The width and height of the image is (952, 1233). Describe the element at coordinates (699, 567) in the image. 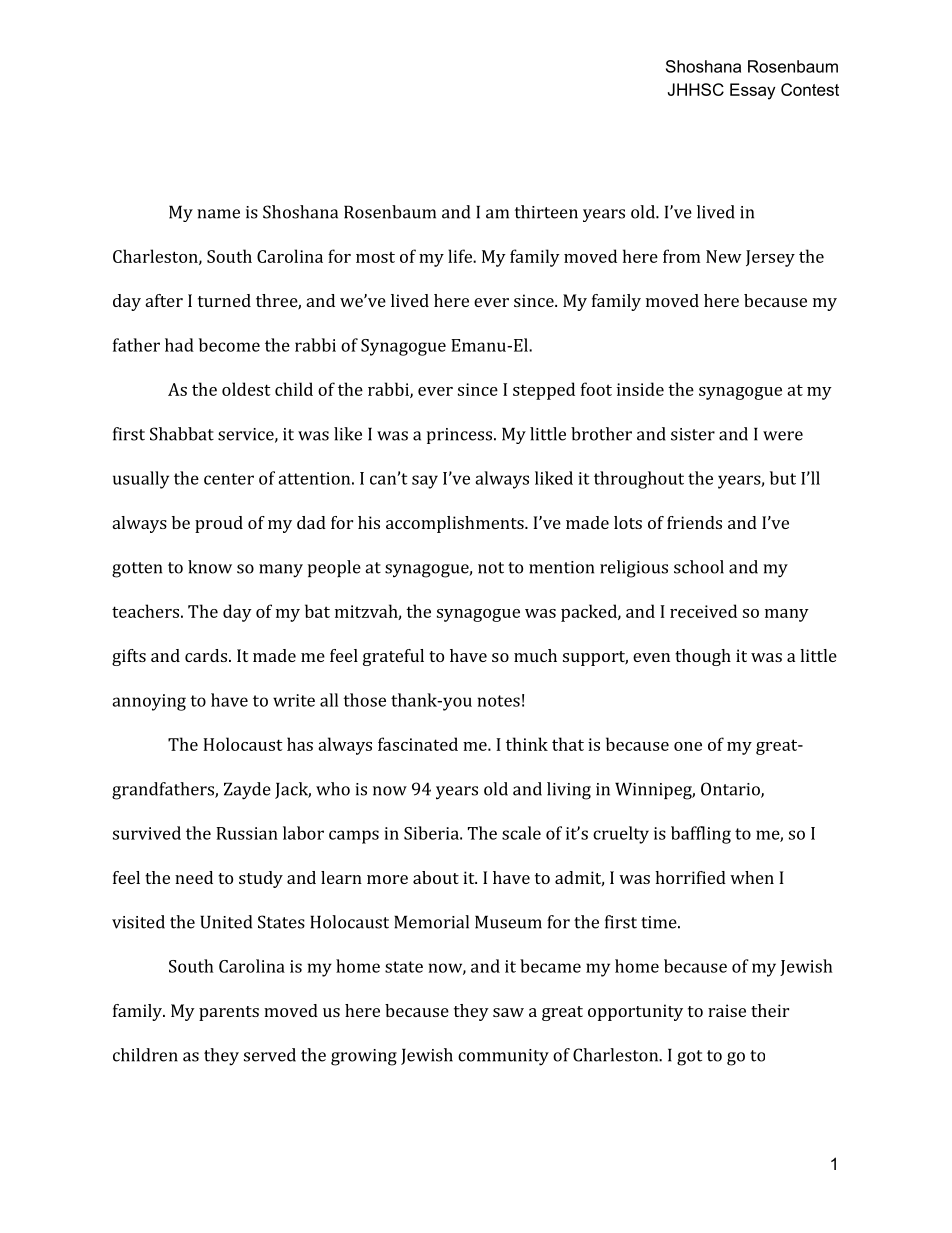

I see `school` at that location.
